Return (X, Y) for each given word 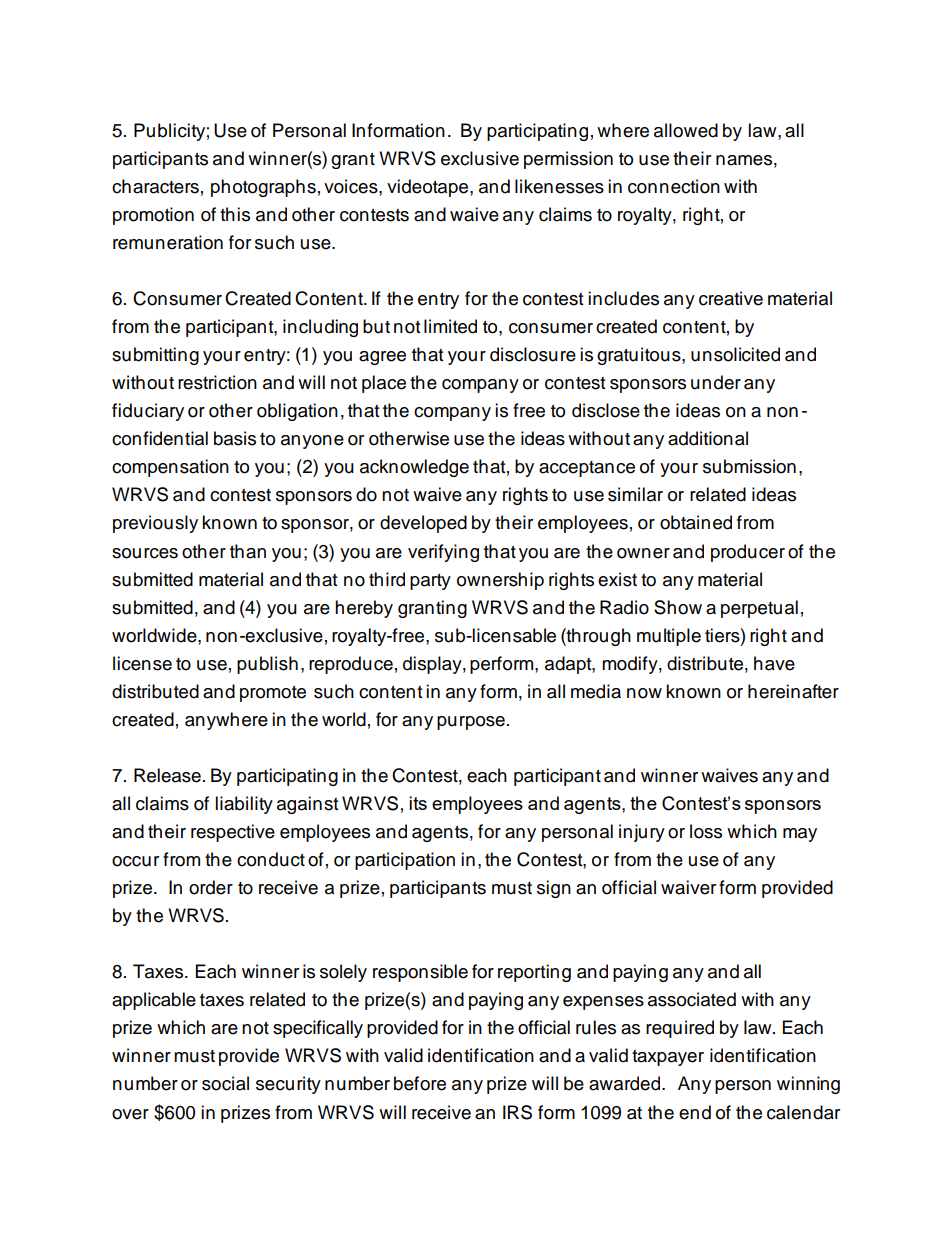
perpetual (759, 609)
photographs (263, 188)
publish (267, 665)
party (430, 582)
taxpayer (668, 1058)
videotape (429, 188)
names (744, 160)
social (225, 1083)
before (420, 1083)
